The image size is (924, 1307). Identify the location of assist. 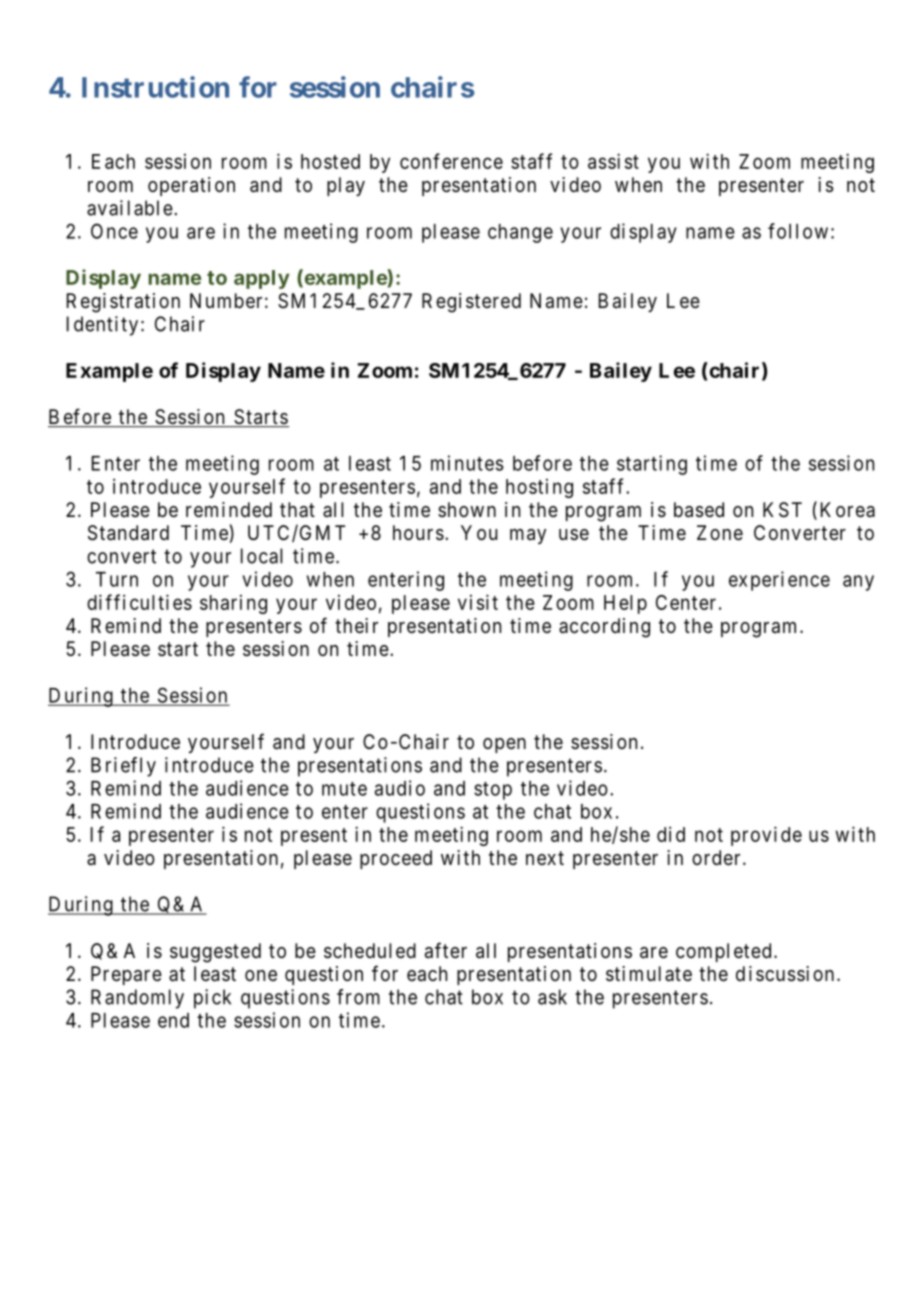
(613, 161).
